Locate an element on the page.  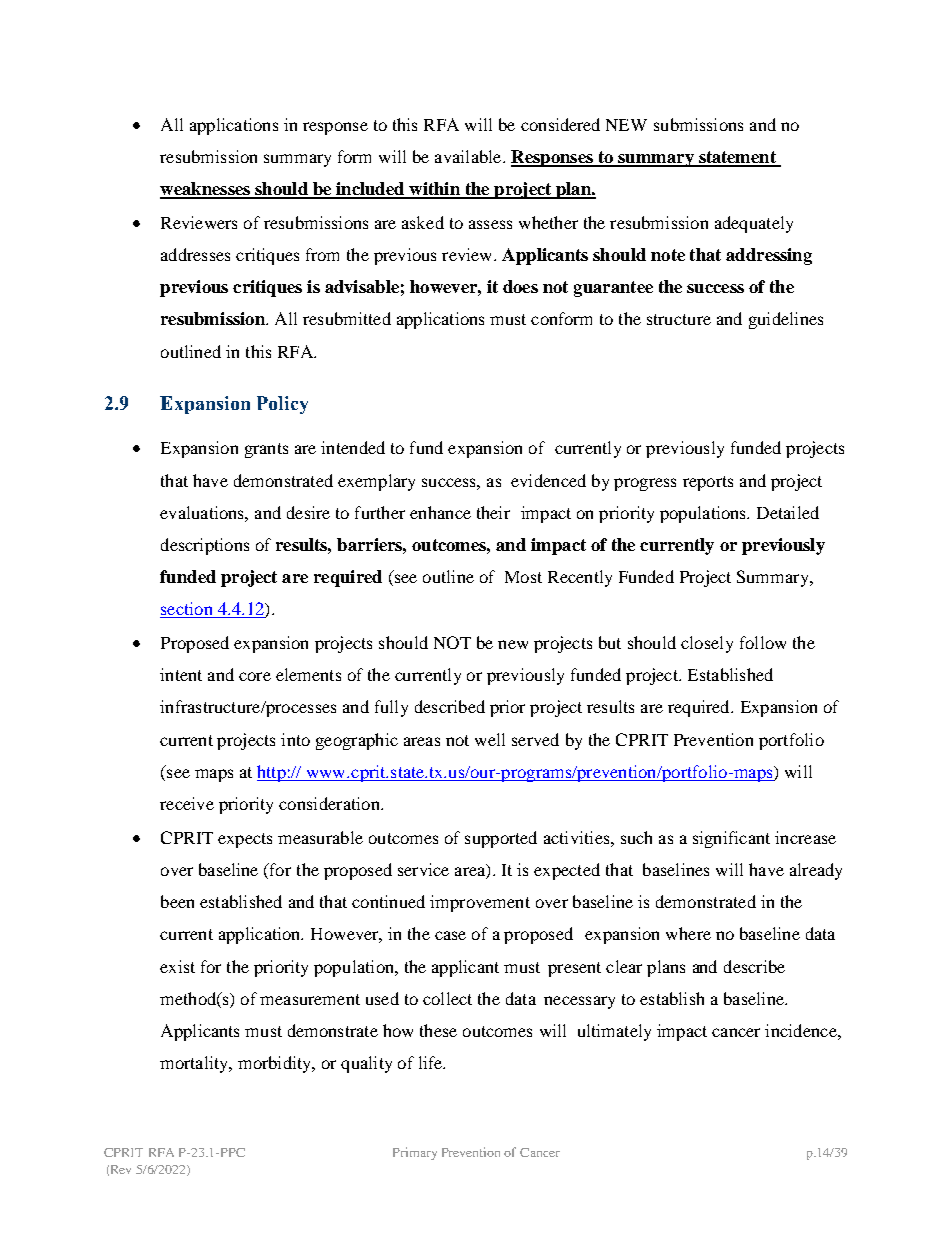
morbidity is located at coordinates (276, 1064).
